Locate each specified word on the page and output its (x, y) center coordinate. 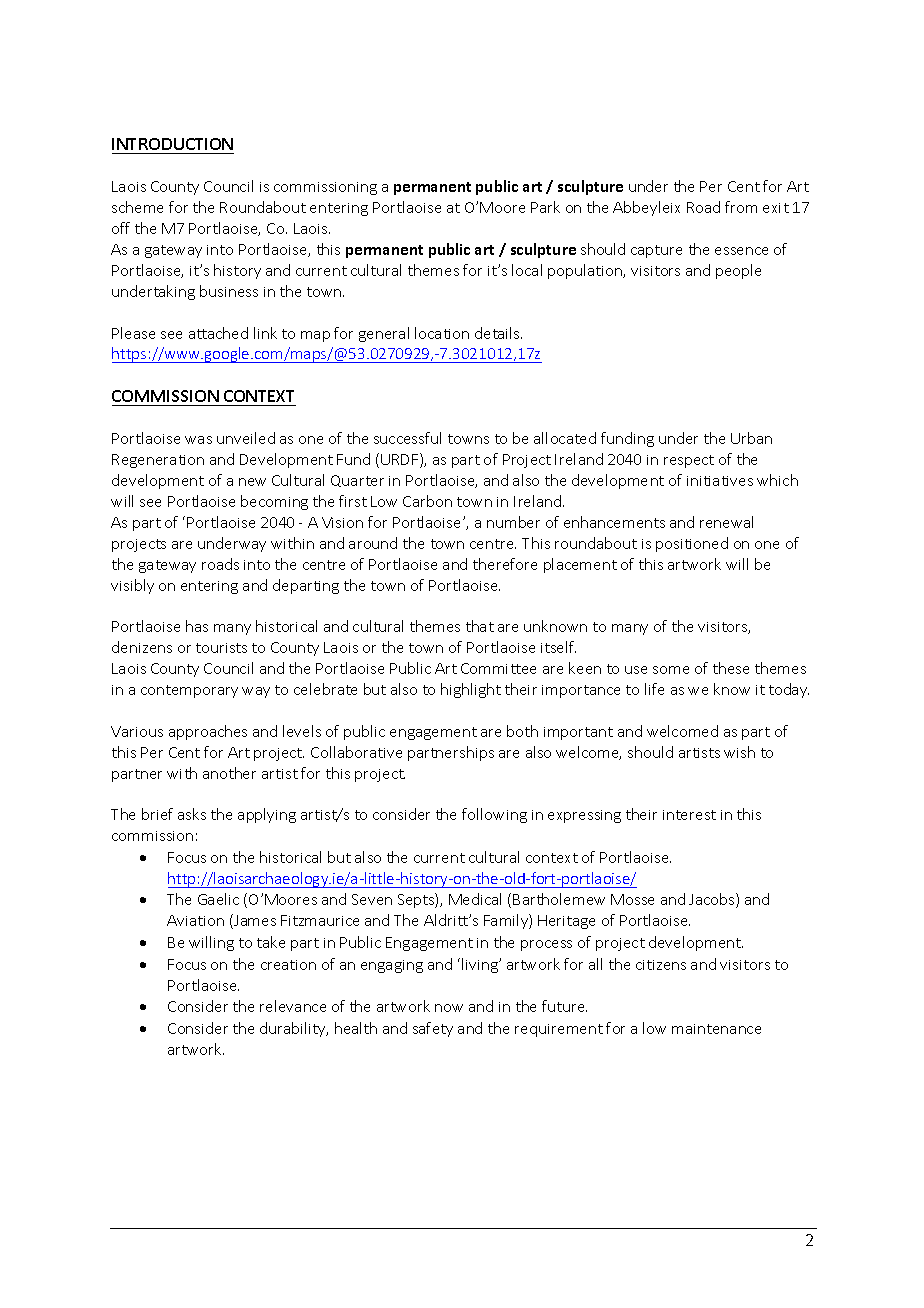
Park (545, 207)
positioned (692, 544)
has (197, 626)
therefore (505, 564)
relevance (293, 1006)
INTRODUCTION (172, 144)
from (741, 207)
